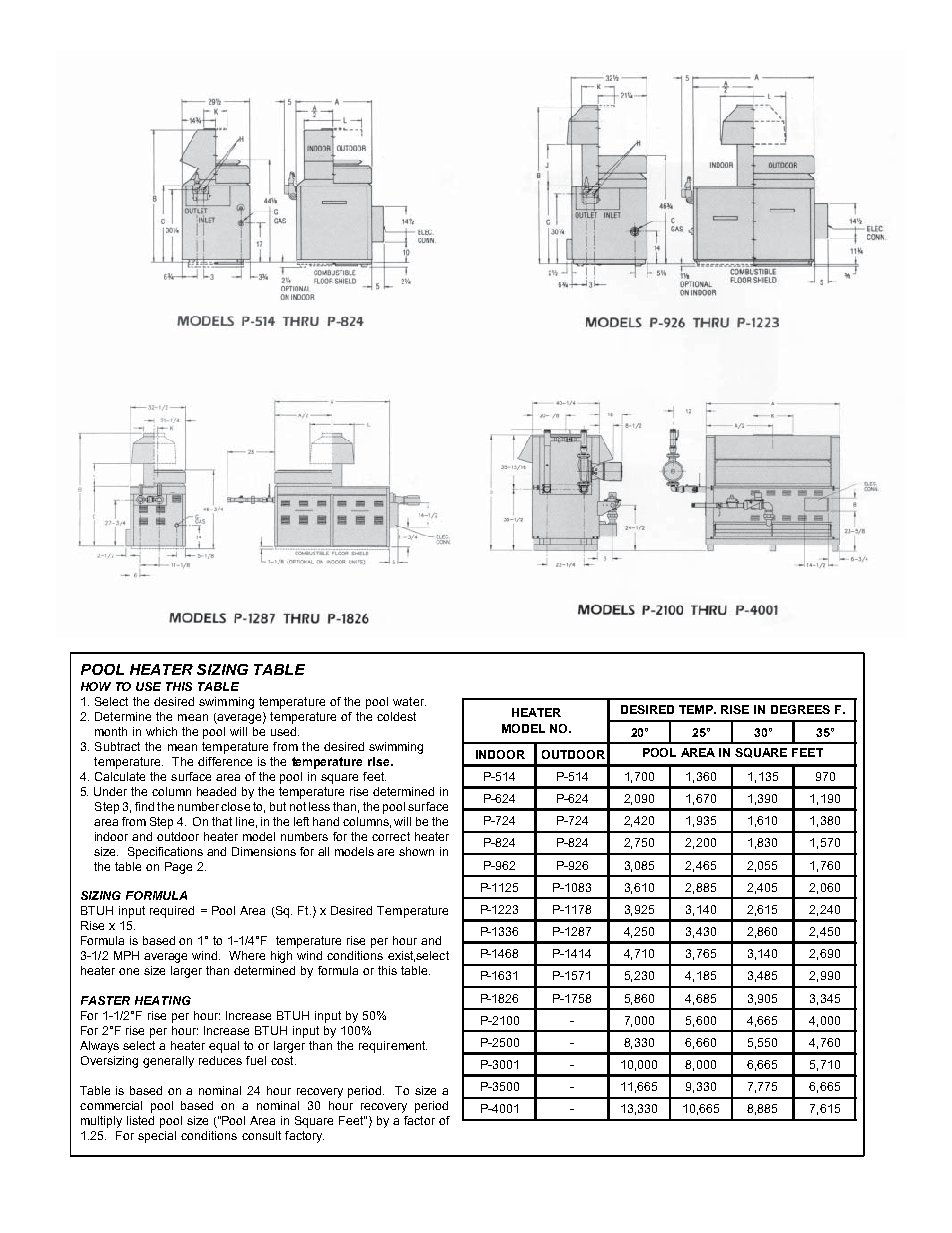 This image has width=952, height=1233. Describe the element at coordinates (163, 1000) in the image. I see `HEATING` at that location.
